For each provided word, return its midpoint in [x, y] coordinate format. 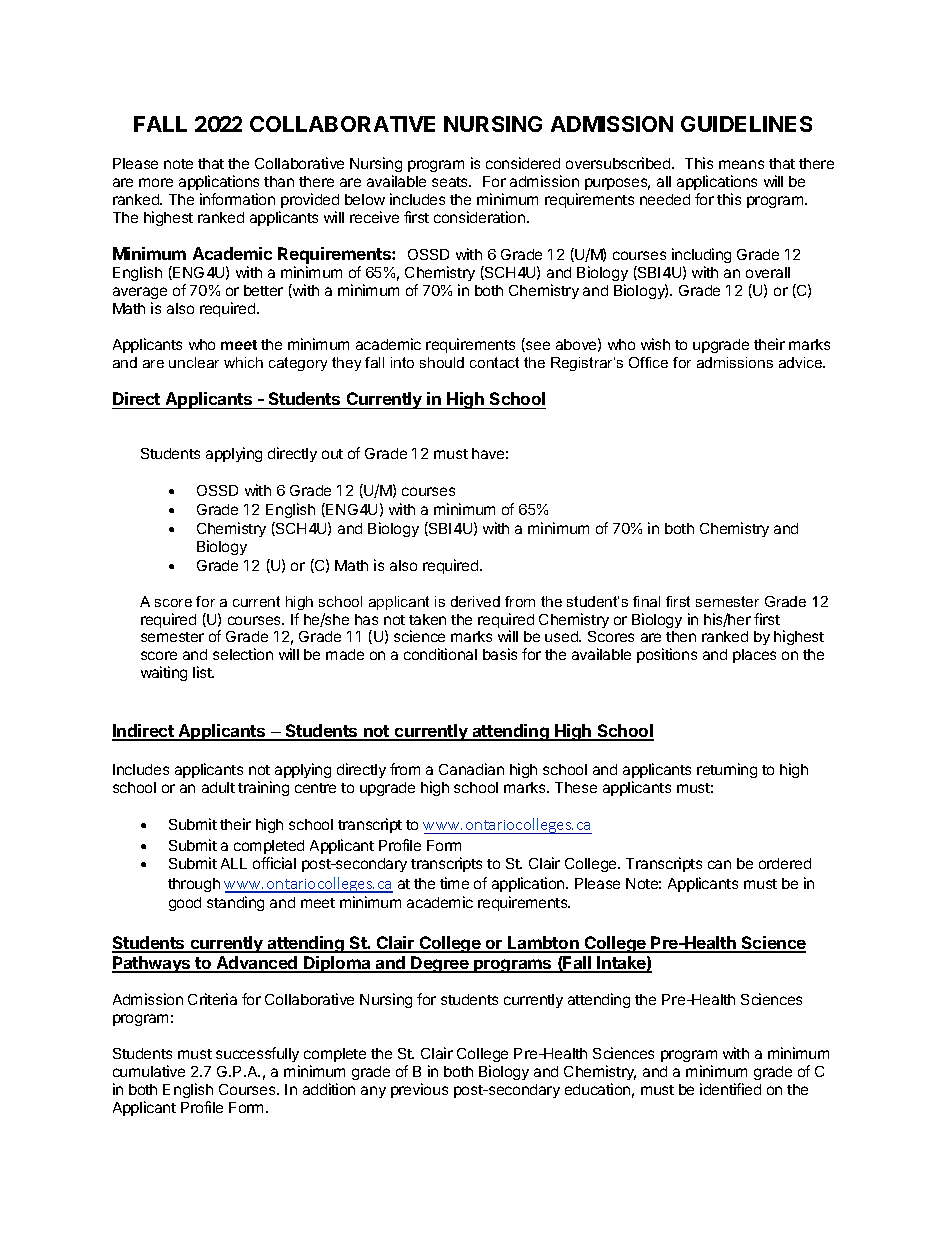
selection [243, 654]
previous [419, 1090]
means [741, 164]
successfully [257, 1054]
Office [648, 362]
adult [218, 787]
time [454, 883]
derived [475, 601]
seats [451, 182]
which [243, 362]
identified [730, 1089]
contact [494, 362]
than [279, 181]
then [681, 636]
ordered [785, 863]
